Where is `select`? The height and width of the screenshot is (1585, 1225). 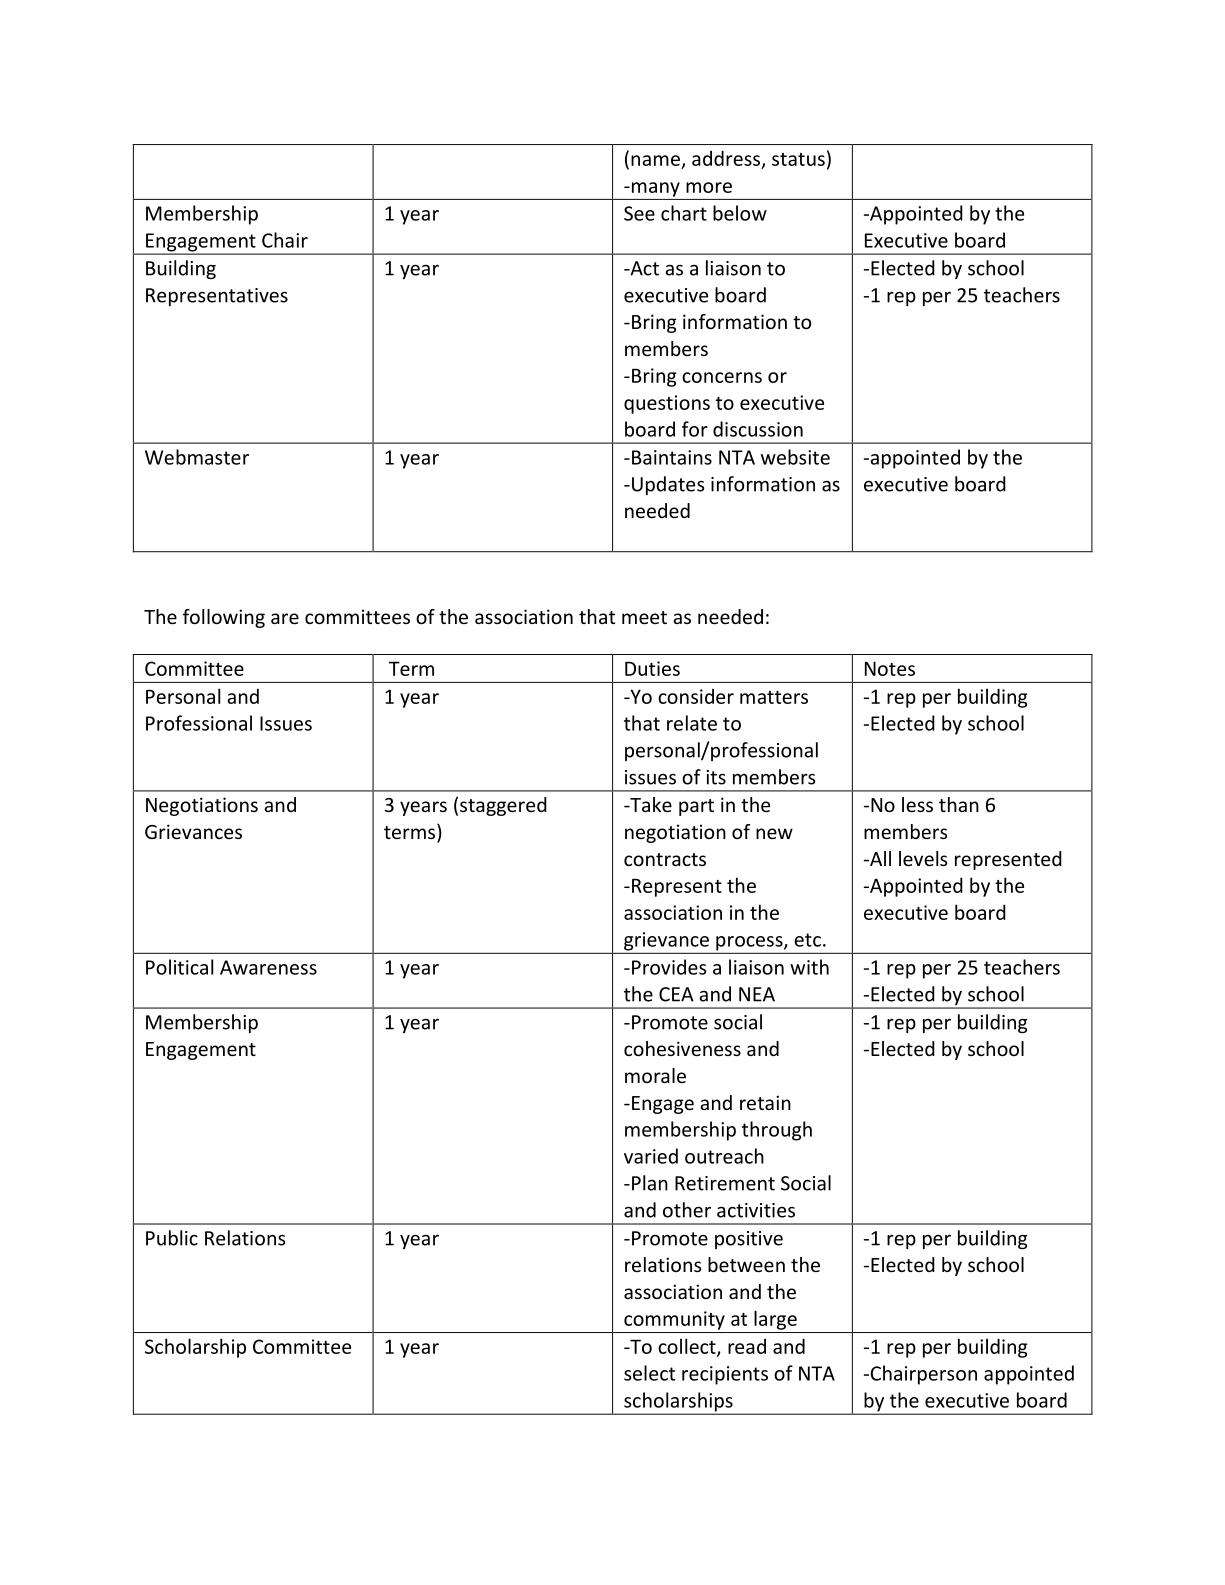 select is located at coordinates (649, 1373).
